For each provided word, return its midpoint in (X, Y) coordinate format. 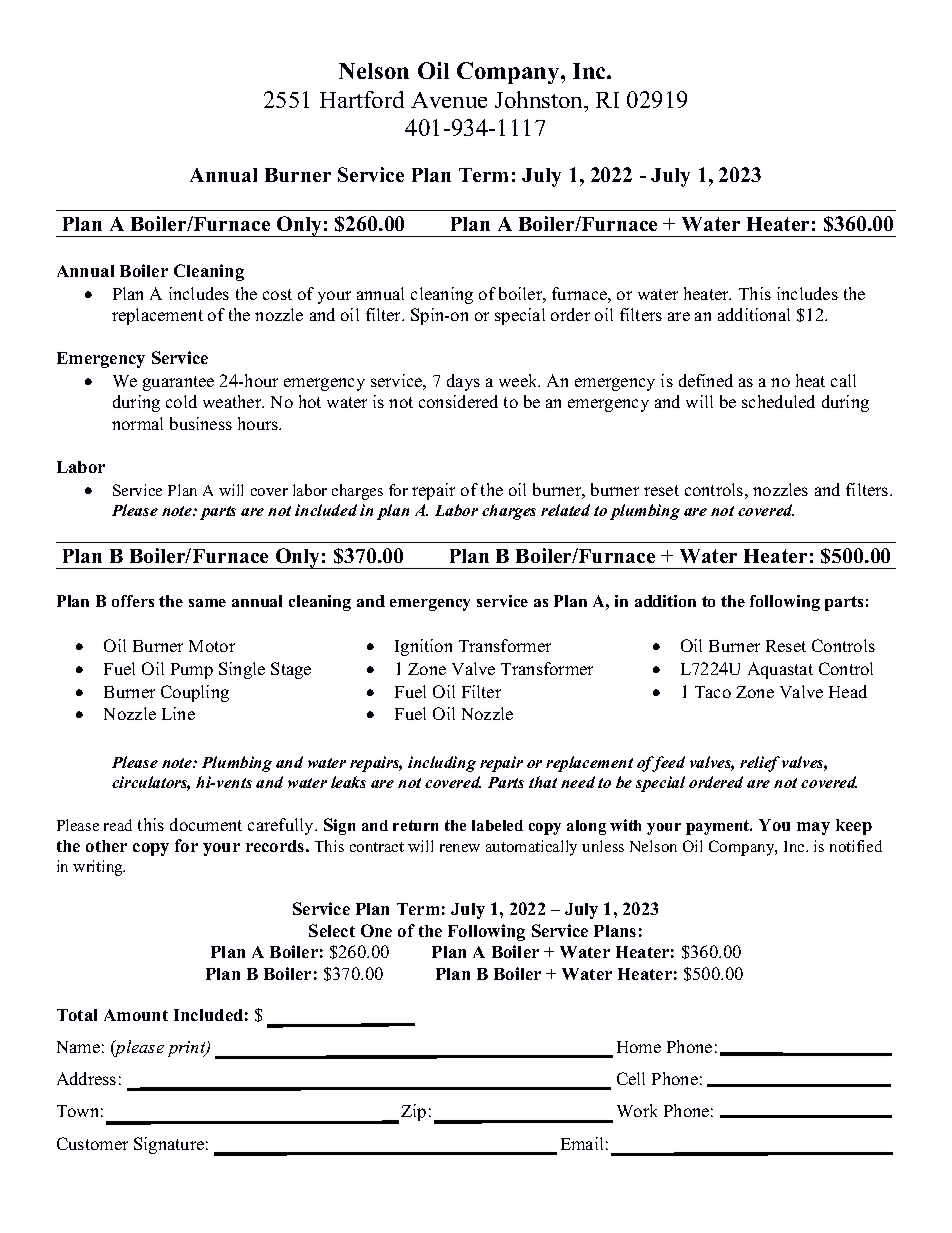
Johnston (540, 99)
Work (637, 1110)
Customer (92, 1143)
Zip (413, 1112)
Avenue (449, 100)
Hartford (362, 99)
